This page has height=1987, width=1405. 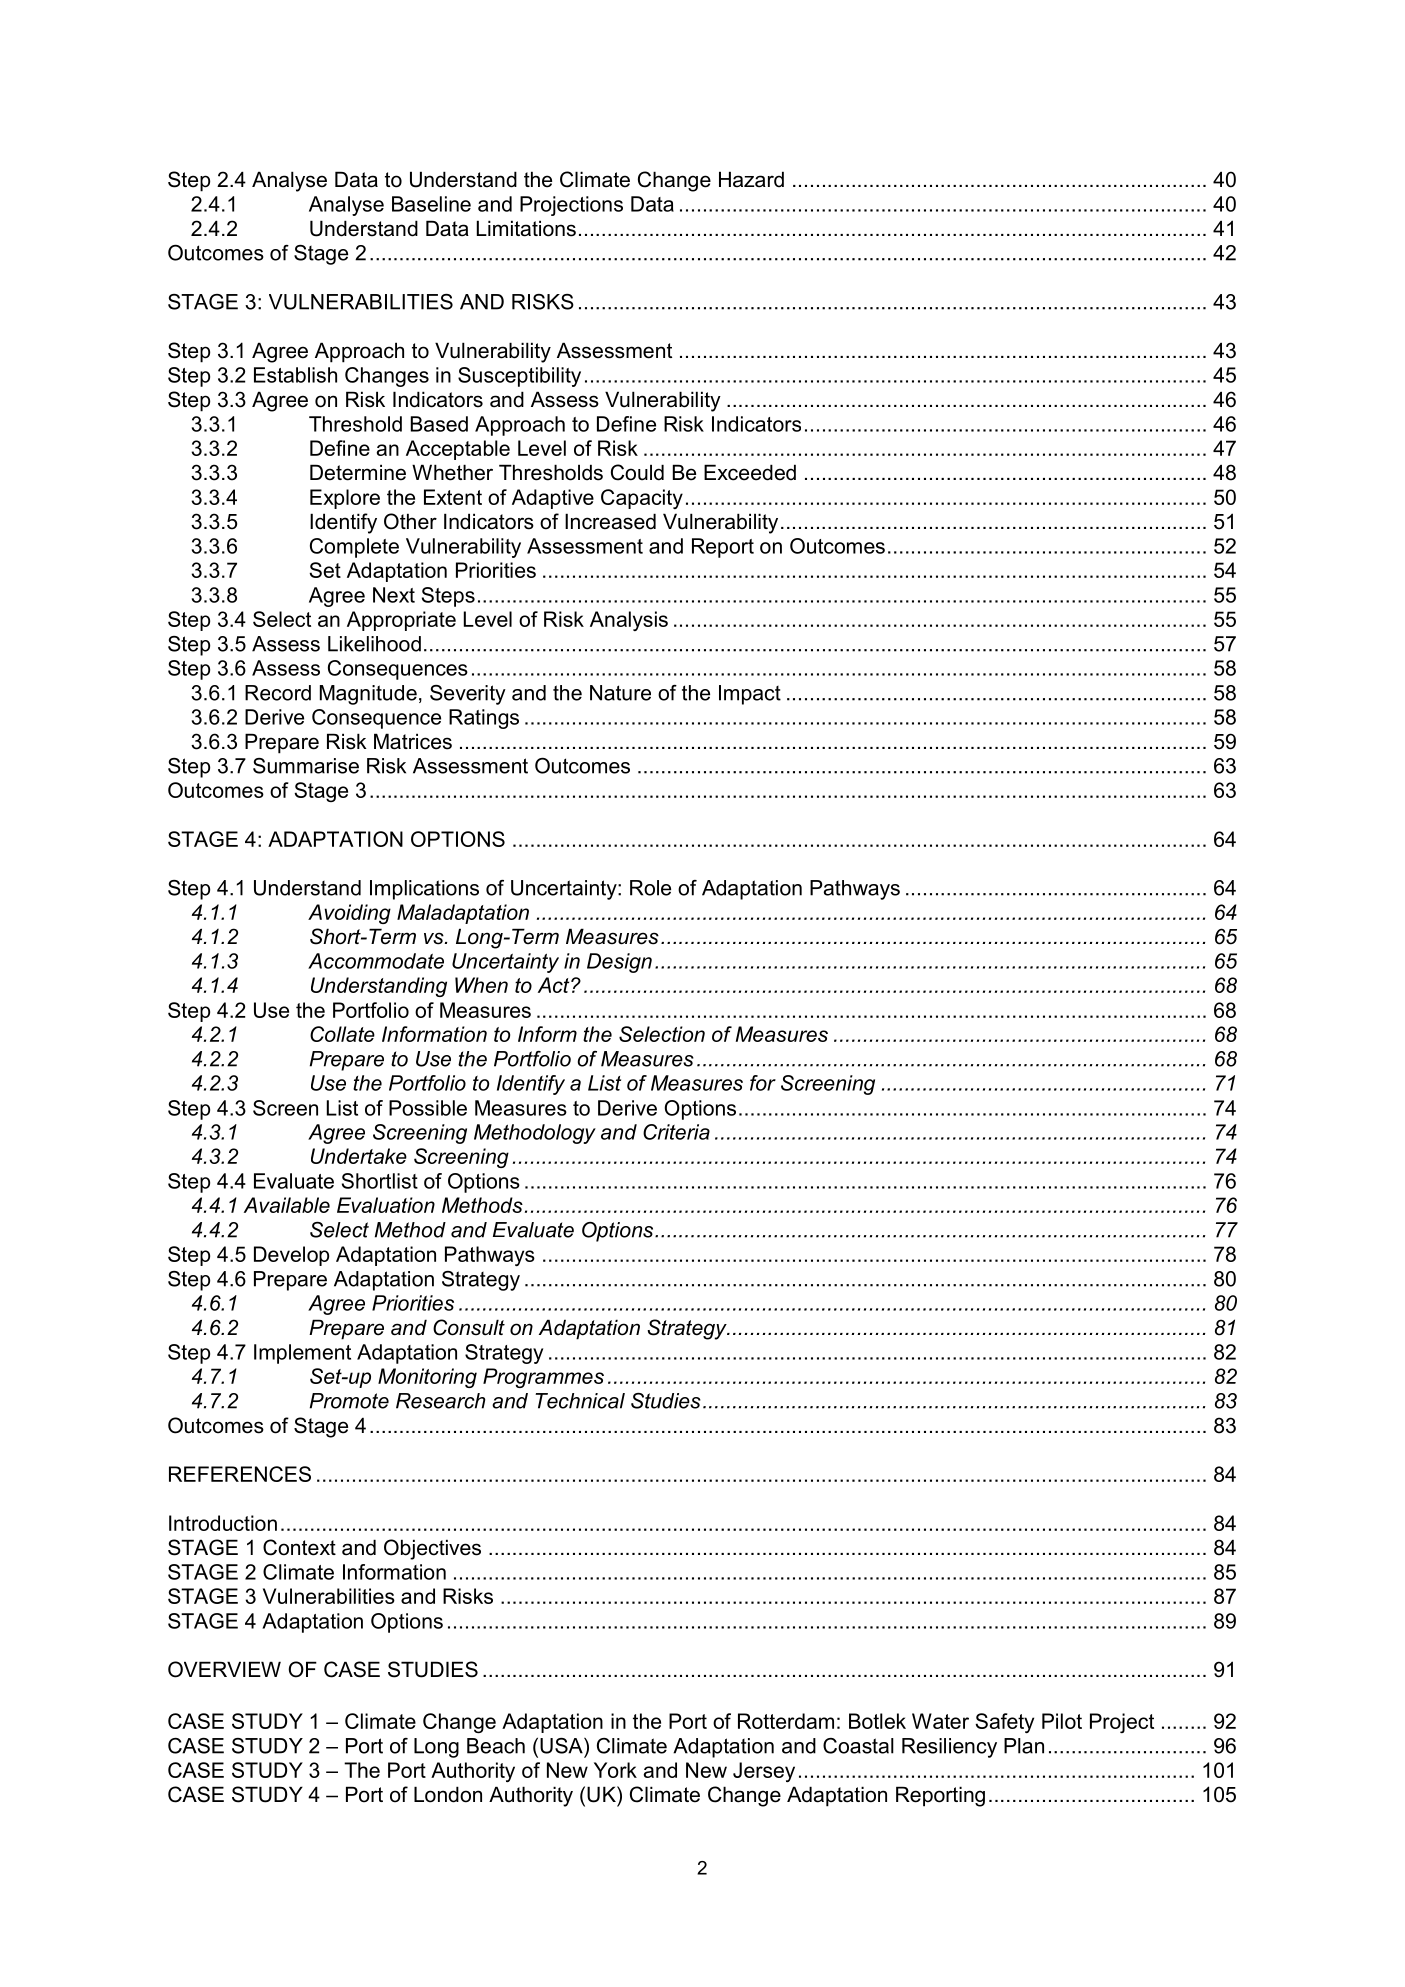 I want to click on Develop, so click(x=291, y=1256).
